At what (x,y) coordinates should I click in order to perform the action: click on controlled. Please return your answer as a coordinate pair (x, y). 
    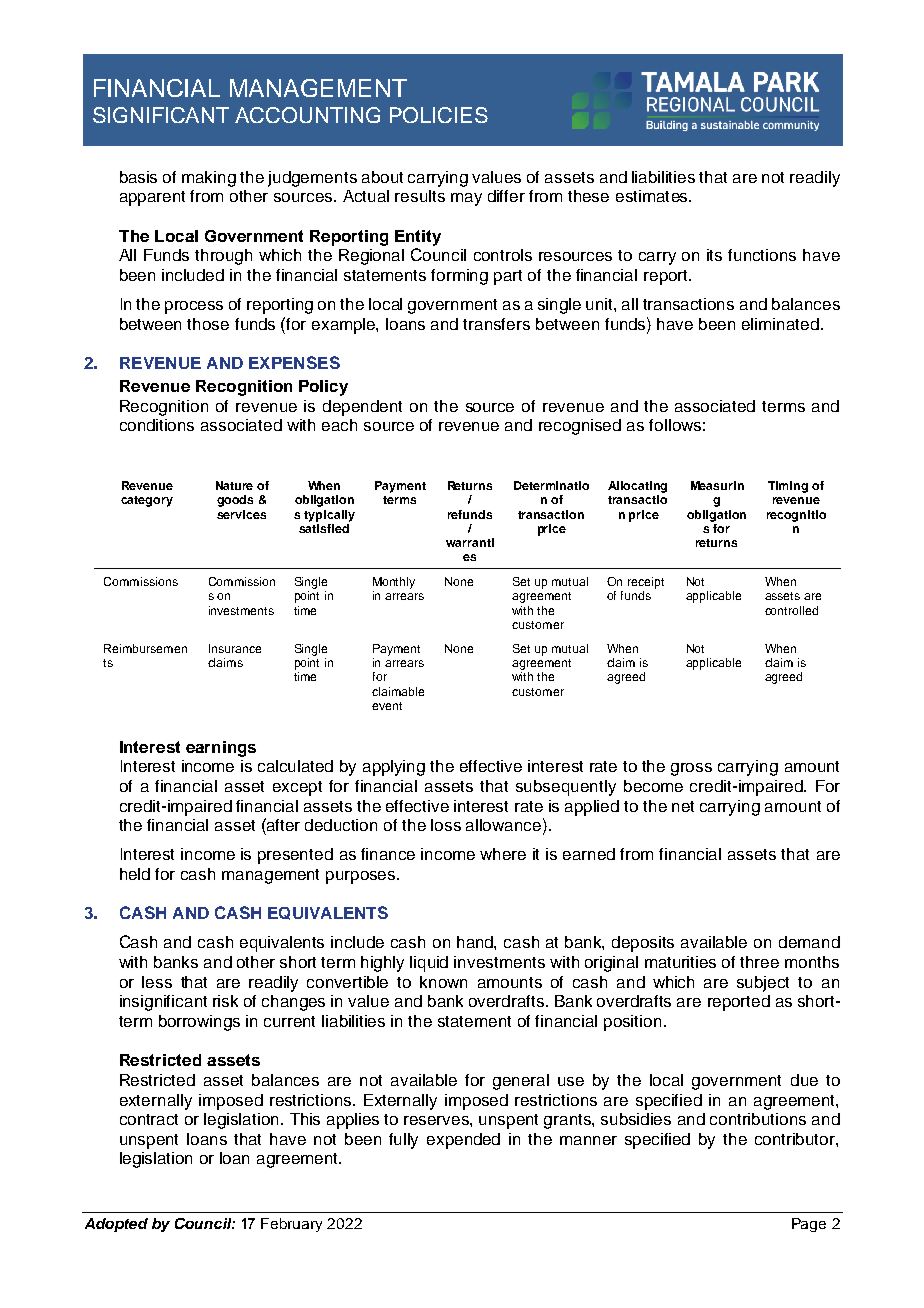
    Looking at the image, I should click on (791, 610).
